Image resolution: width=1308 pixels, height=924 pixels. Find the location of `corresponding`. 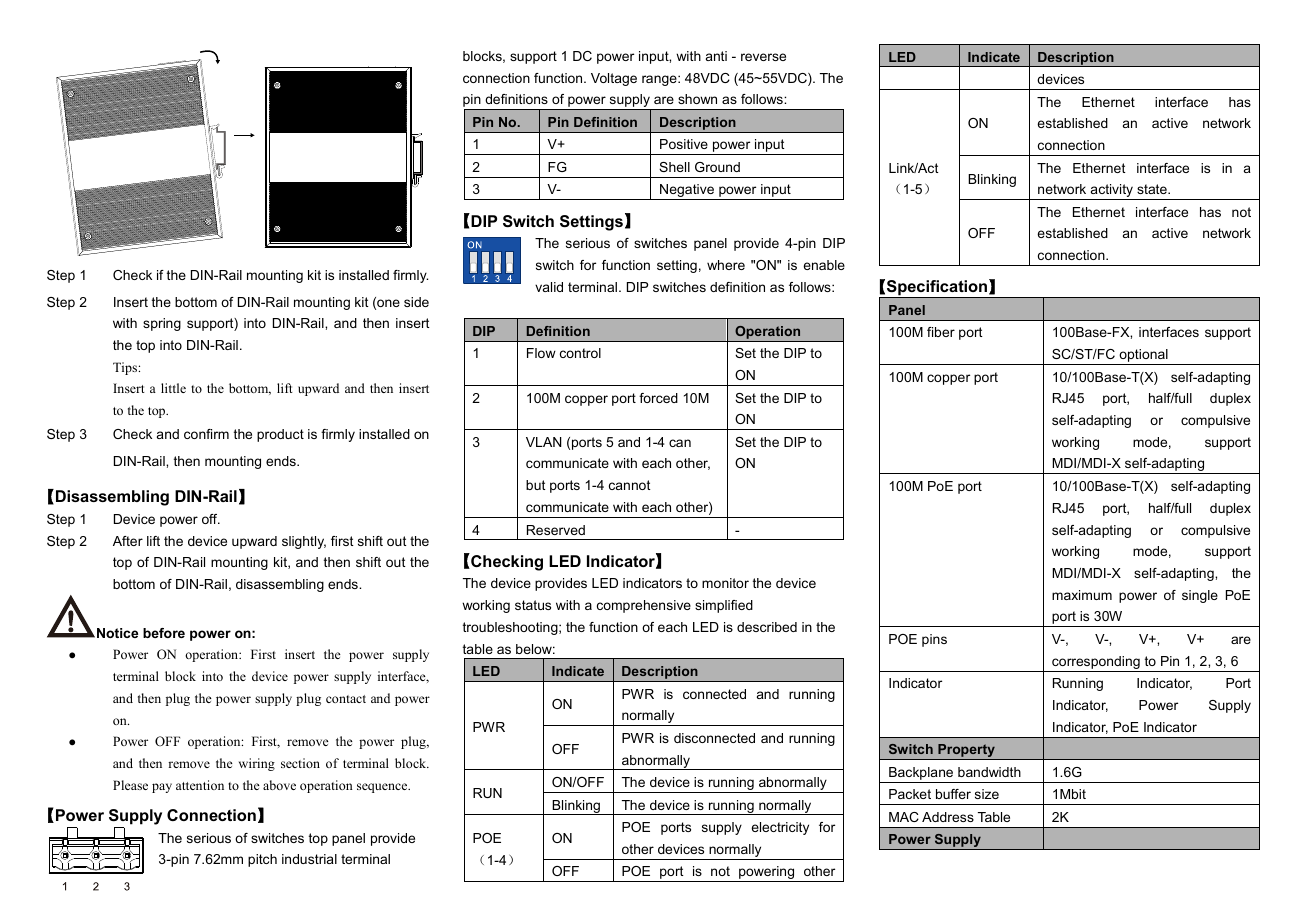

corresponding is located at coordinates (1096, 664).
